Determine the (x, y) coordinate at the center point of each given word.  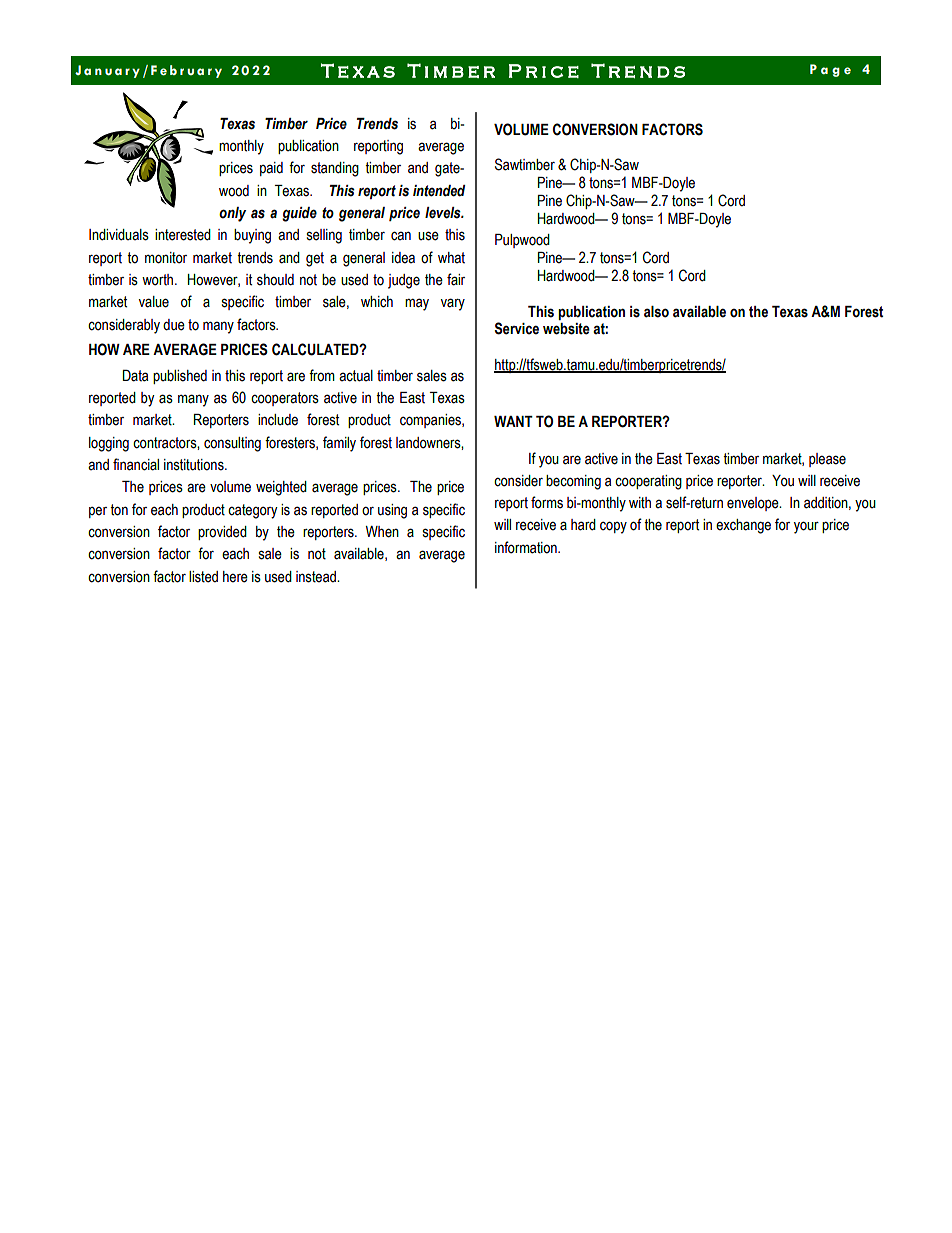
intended (439, 191)
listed (203, 577)
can (401, 236)
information (527, 547)
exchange (743, 526)
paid (271, 169)
